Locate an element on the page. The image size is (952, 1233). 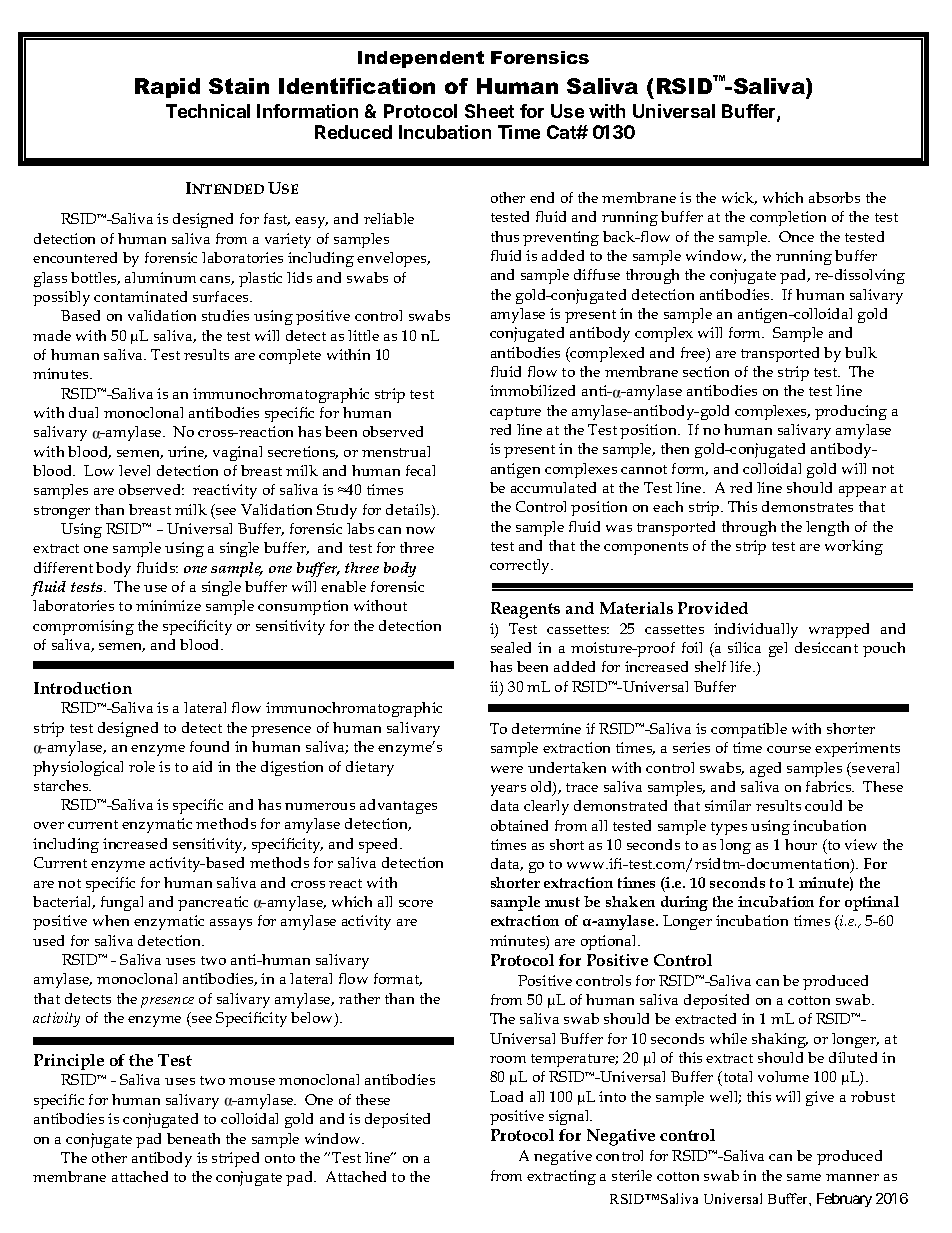
same is located at coordinates (804, 1177).
